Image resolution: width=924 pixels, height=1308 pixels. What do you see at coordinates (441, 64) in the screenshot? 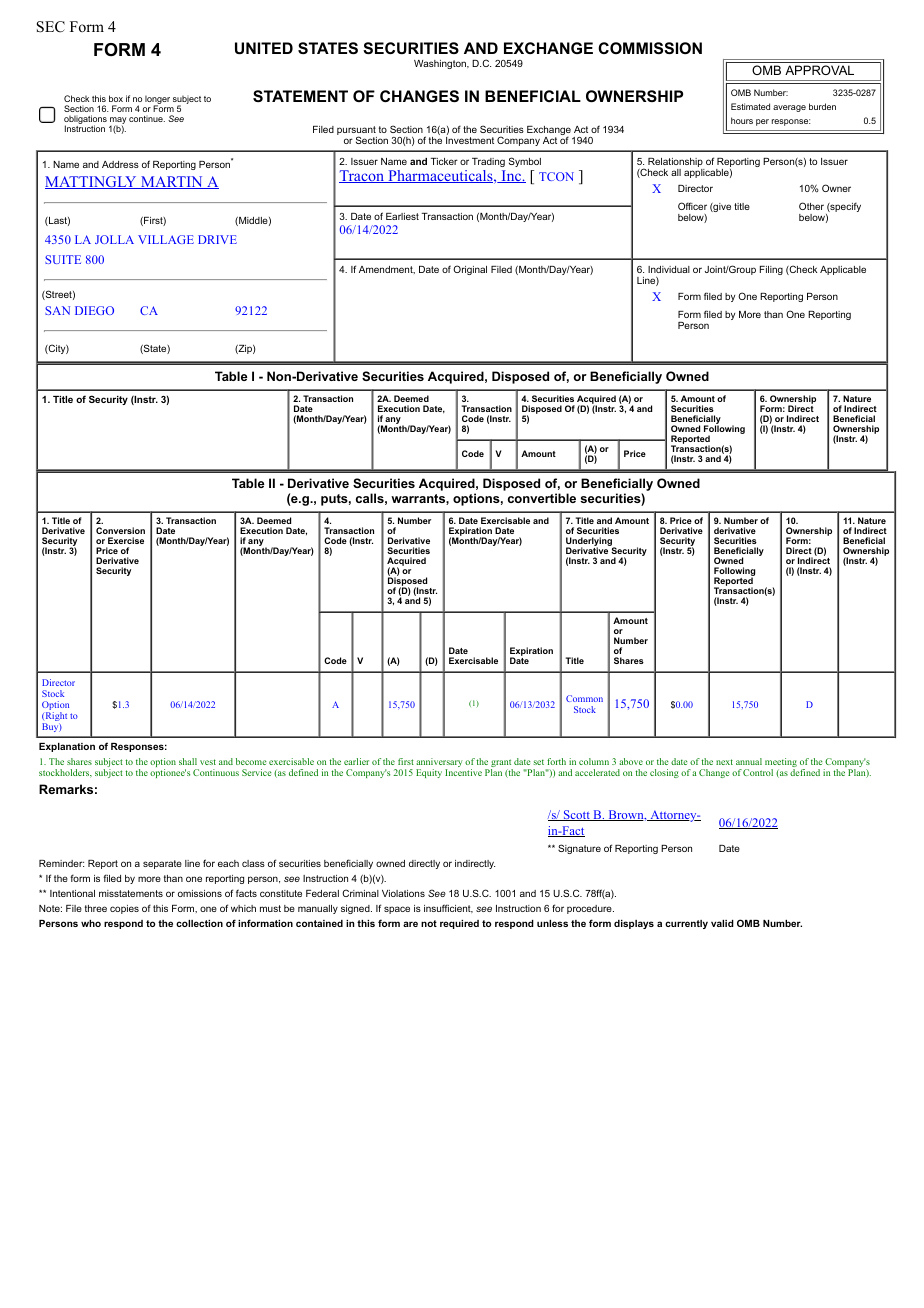
I see `Washington` at bounding box center [441, 64].
